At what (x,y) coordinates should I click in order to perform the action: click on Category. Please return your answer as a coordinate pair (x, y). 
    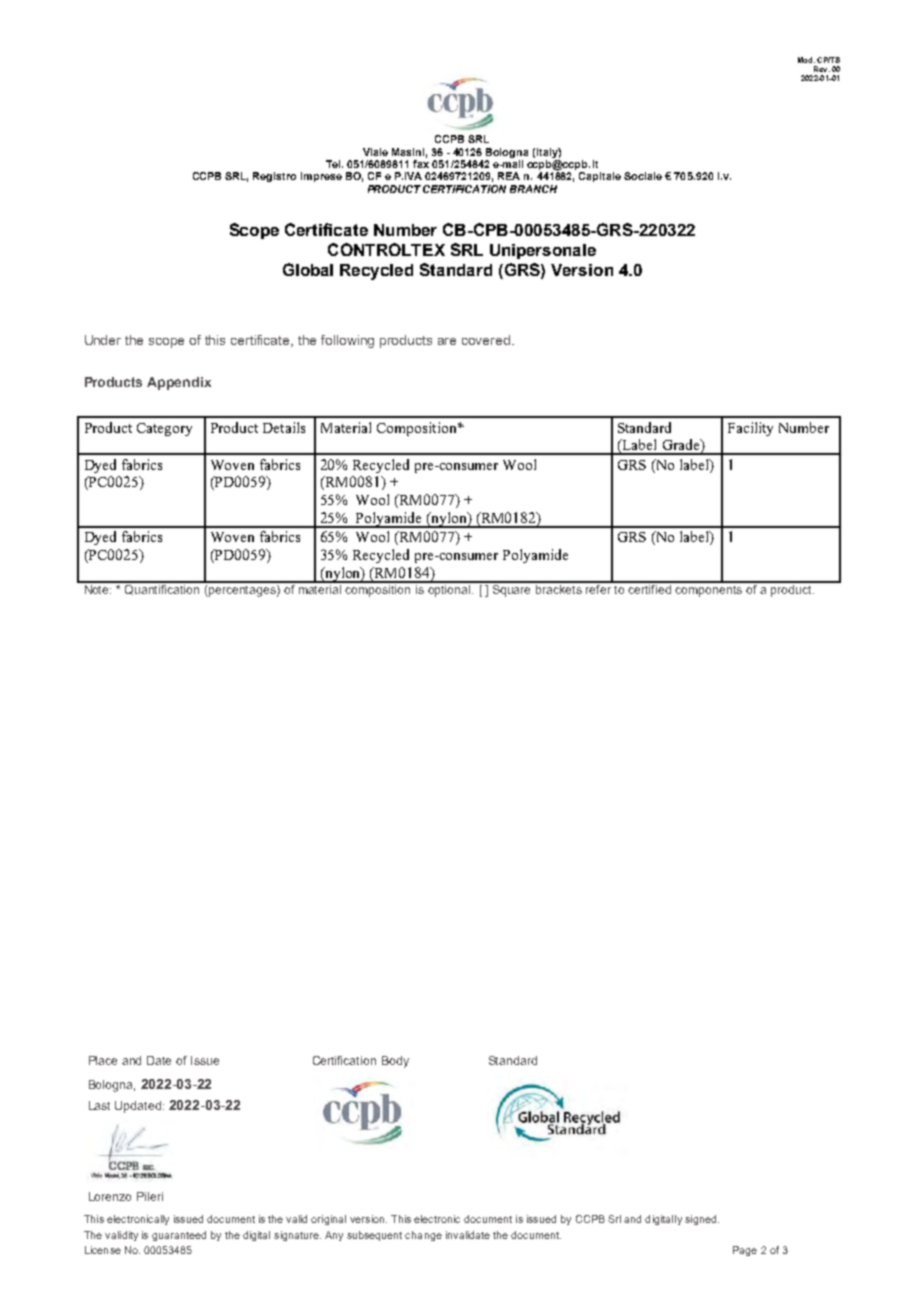
    Looking at the image, I should click on (164, 429).
